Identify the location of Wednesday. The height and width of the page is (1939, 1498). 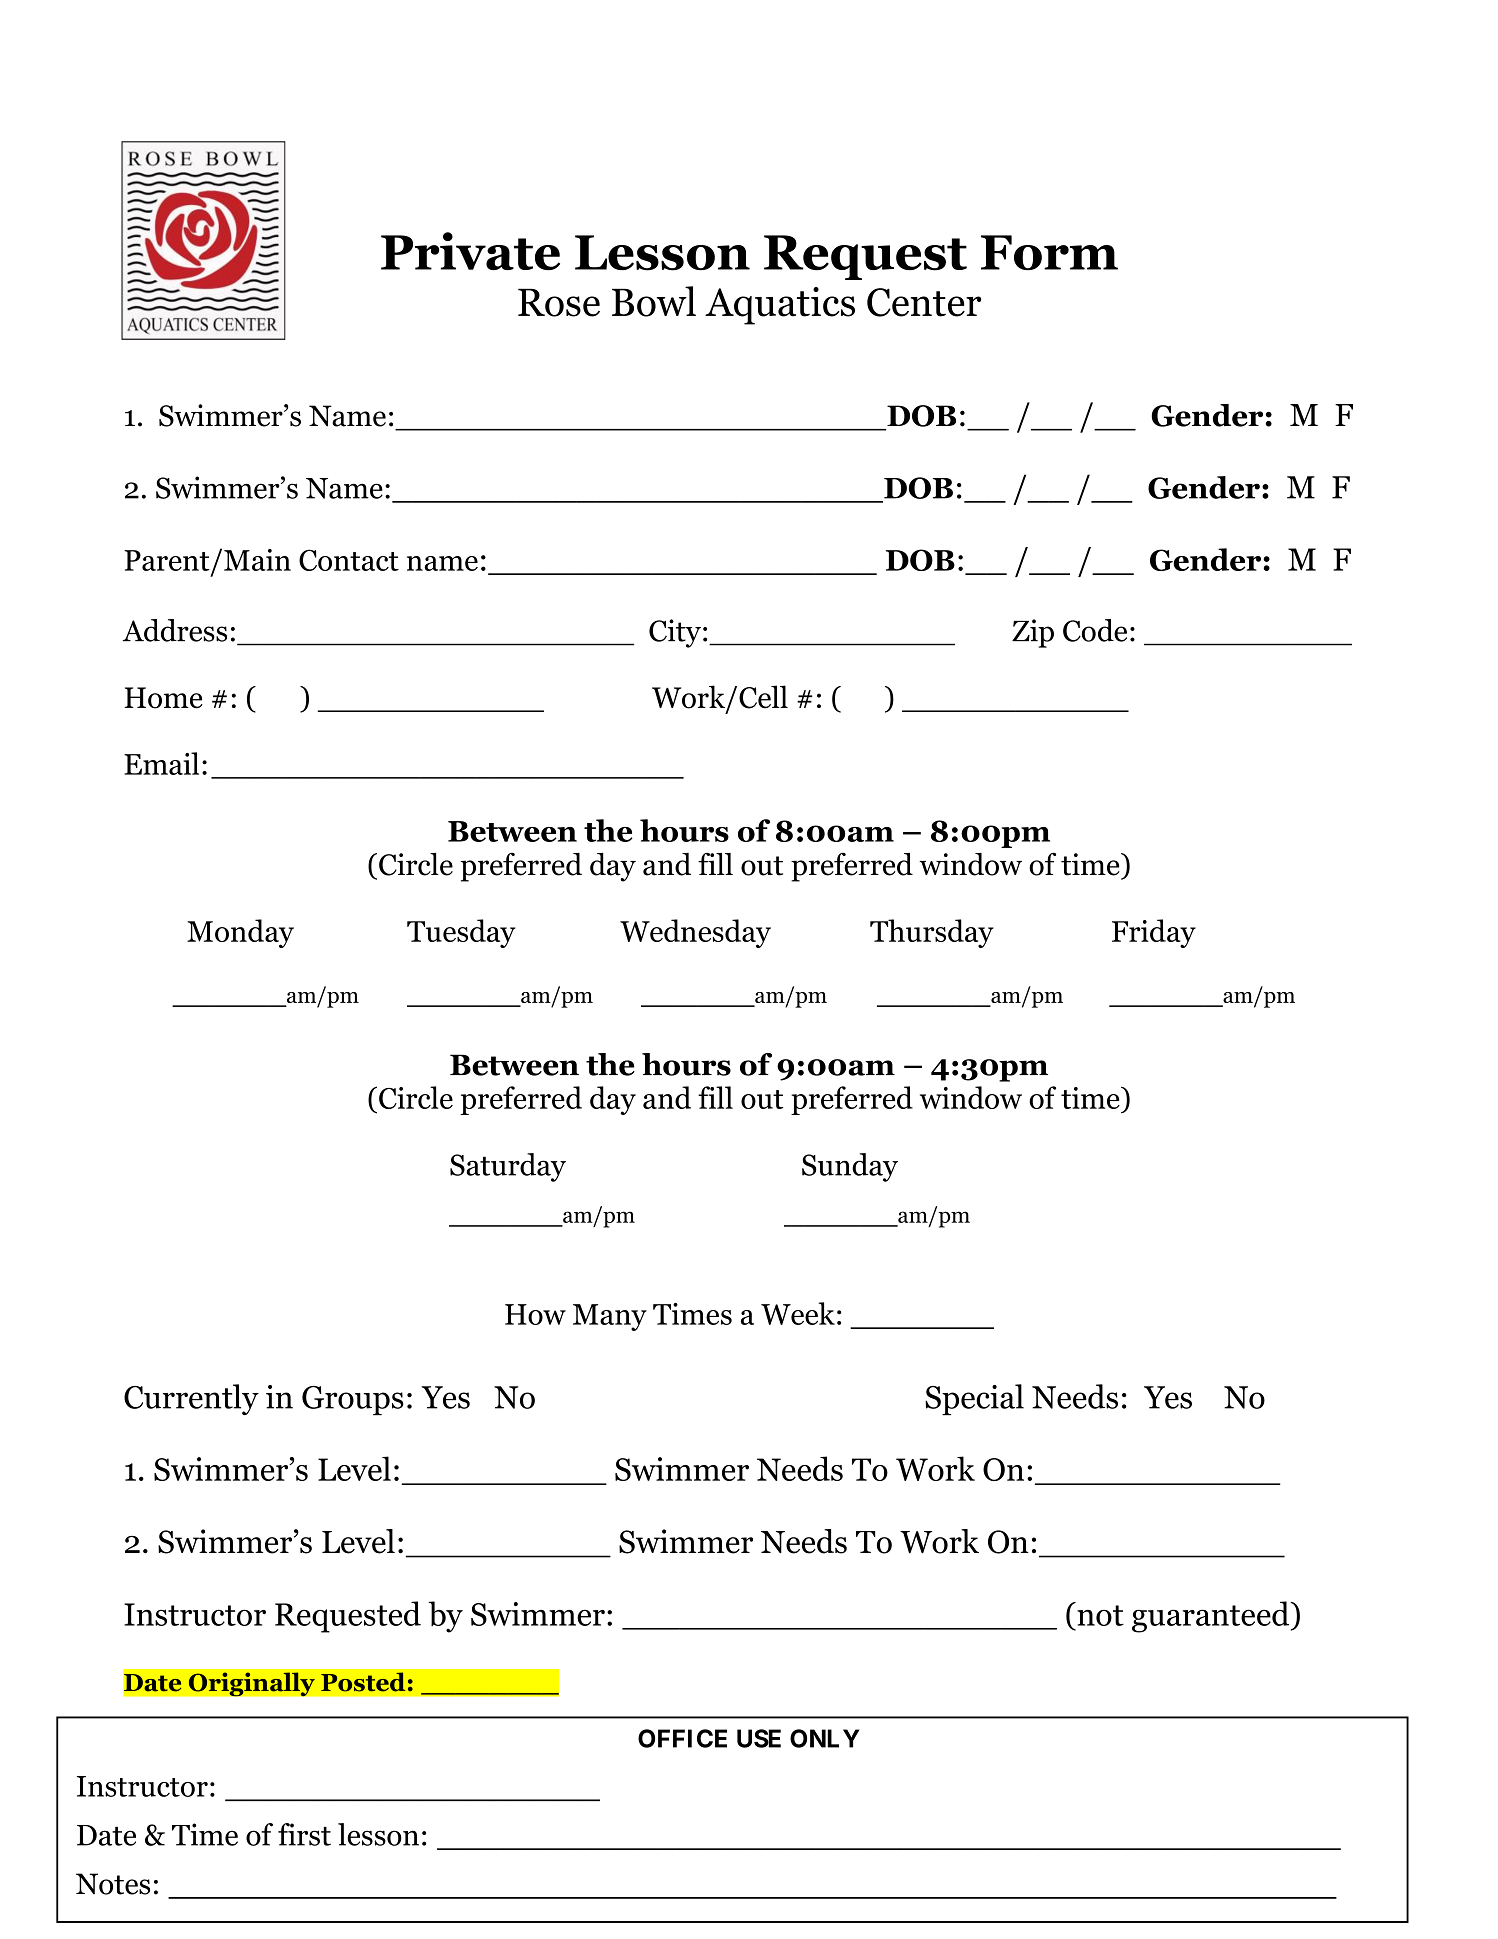
(695, 933).
